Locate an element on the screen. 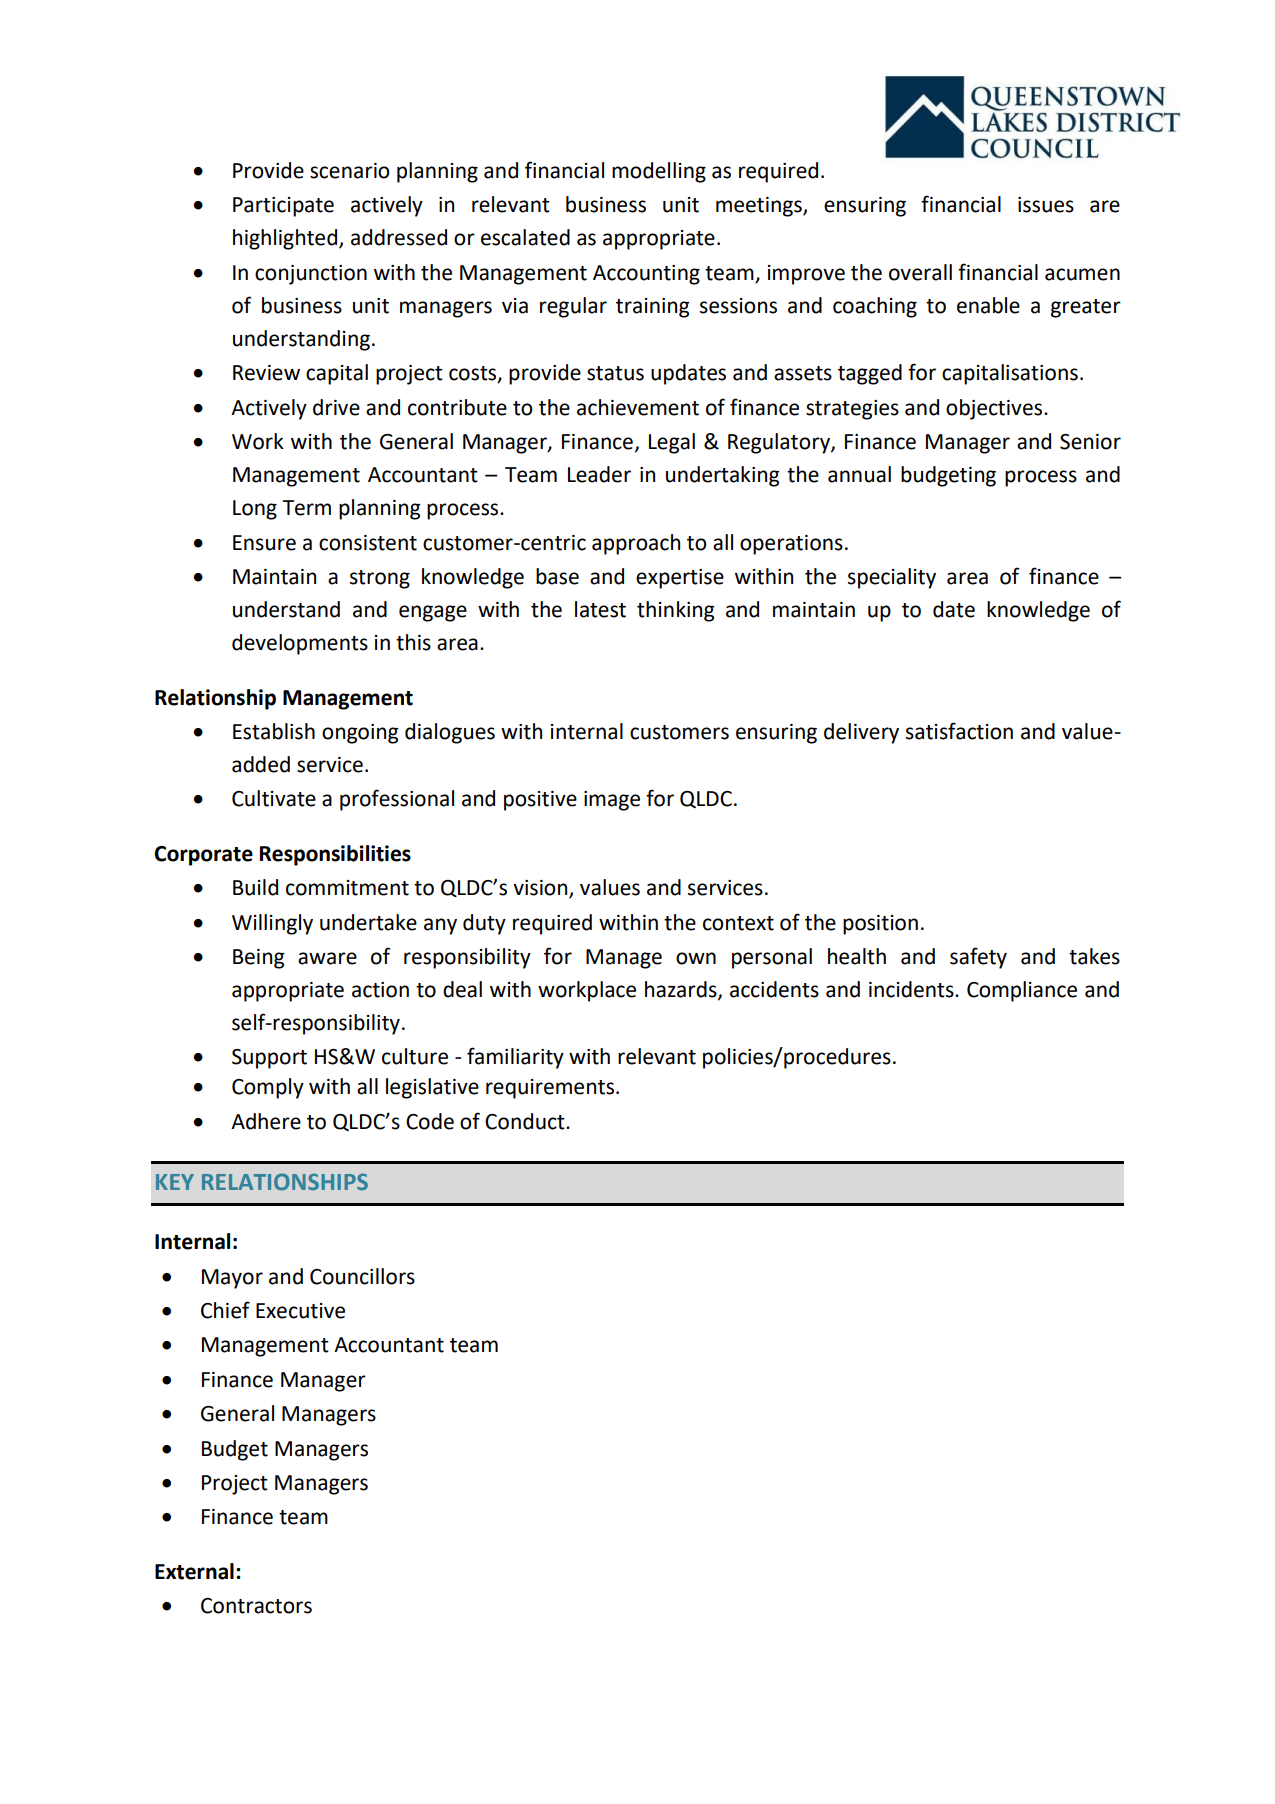 The height and width of the screenshot is (1804, 1275). image is located at coordinates (612, 801).
